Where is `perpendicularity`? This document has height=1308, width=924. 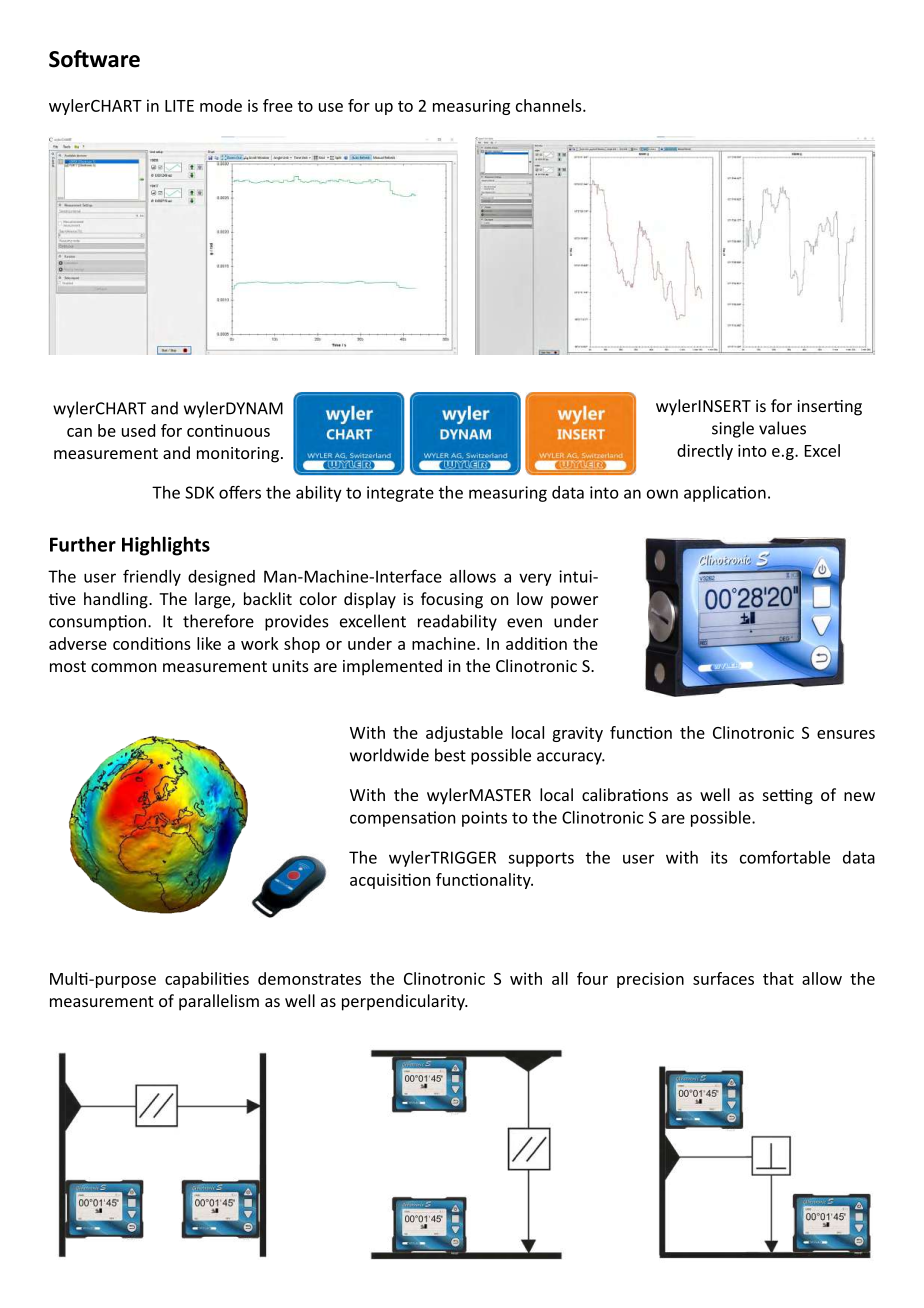 perpendicularity is located at coordinates (404, 1002).
